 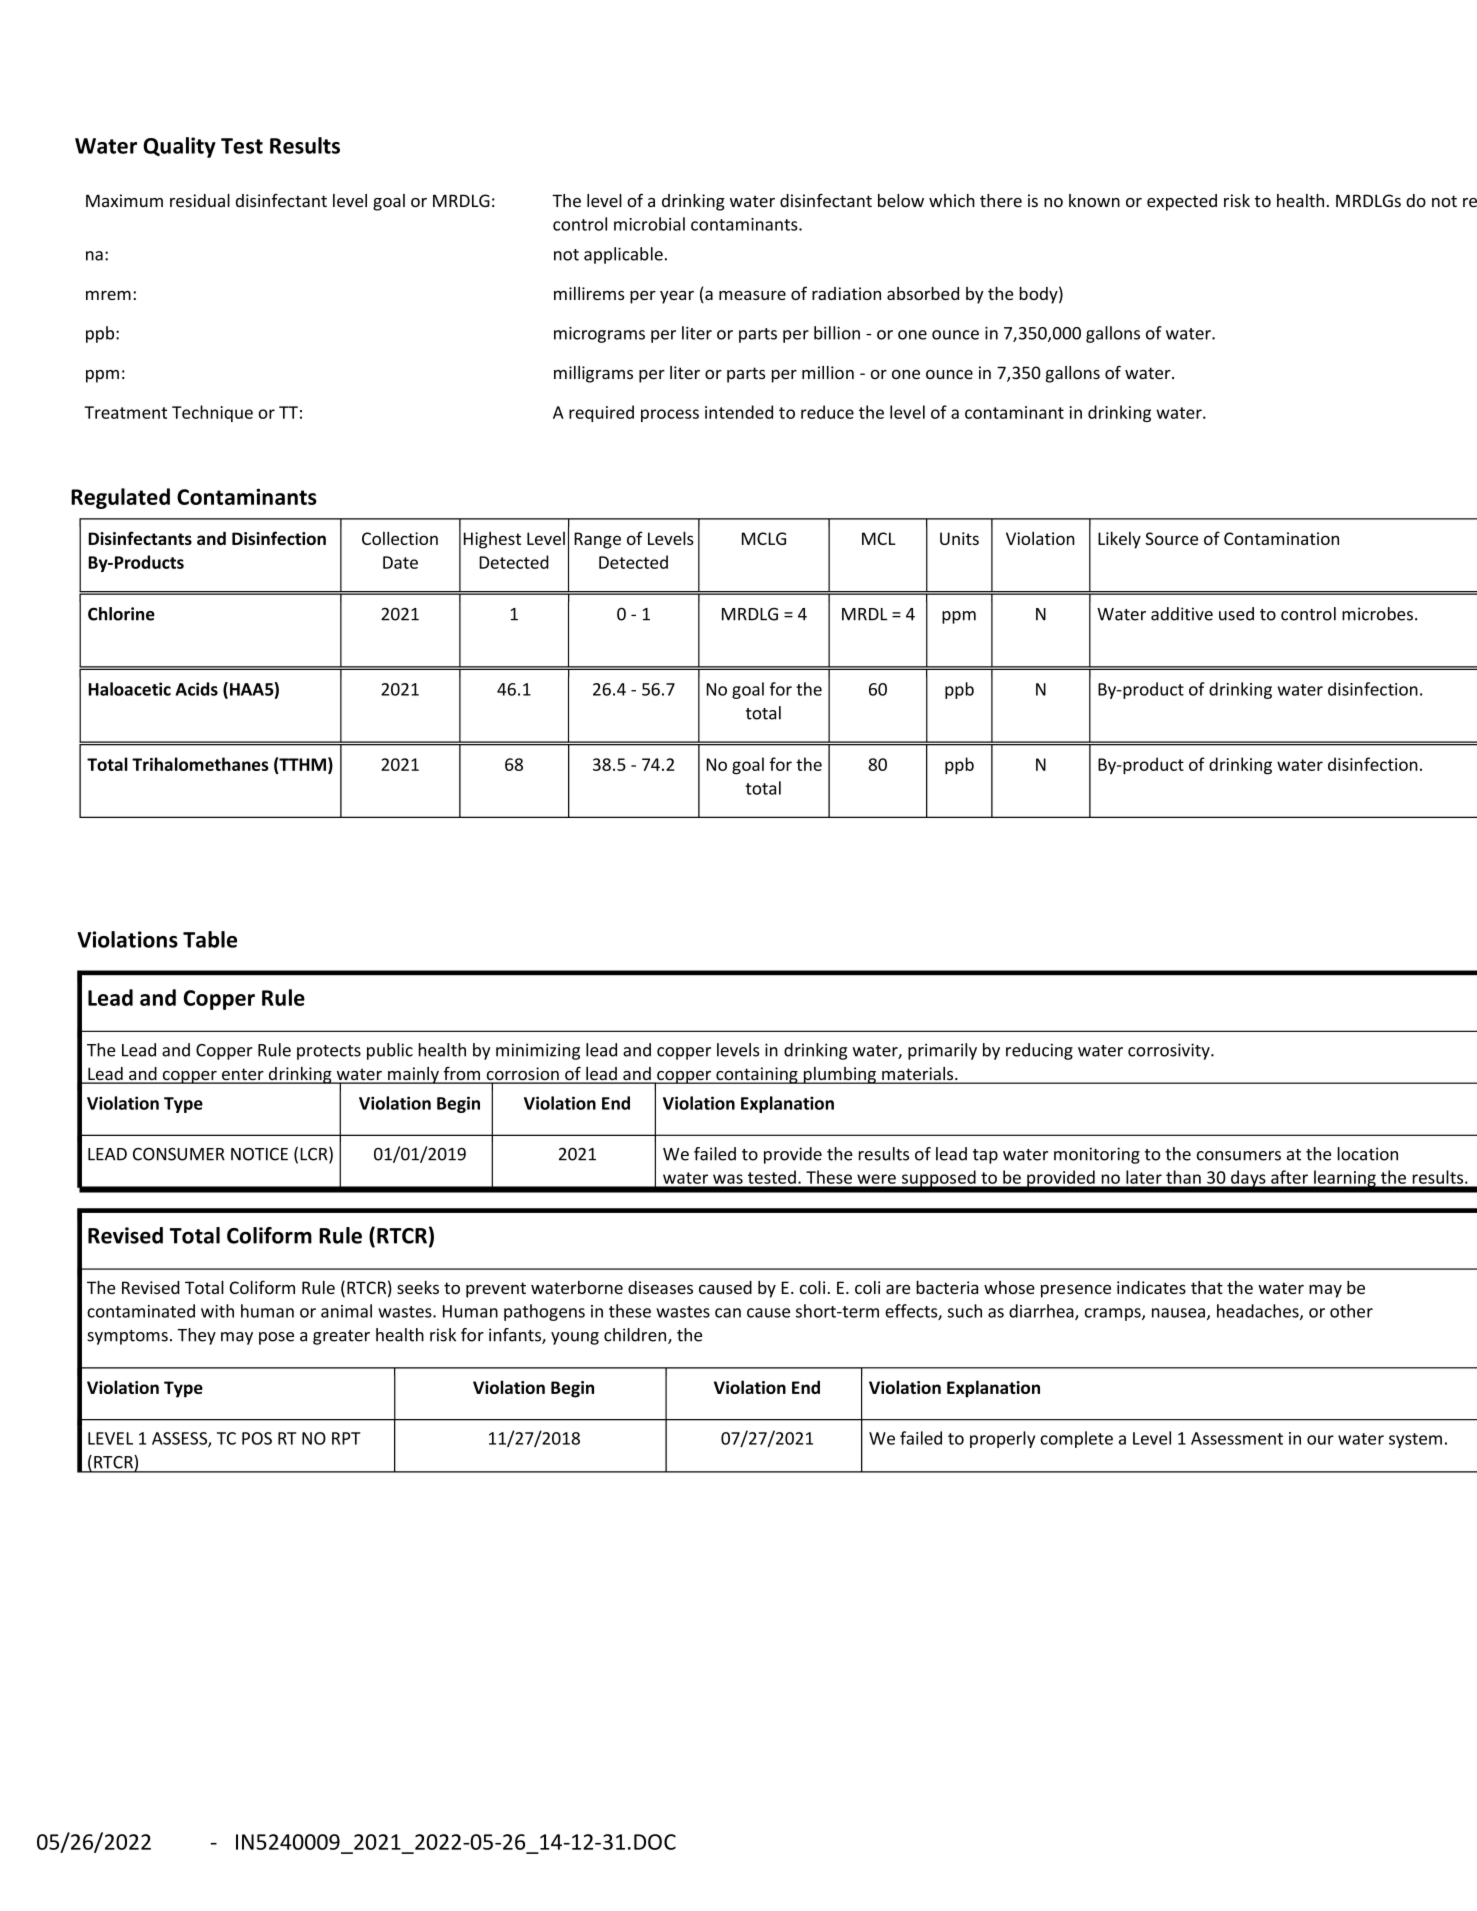 What do you see at coordinates (597, 540) in the image?
I see `Range` at bounding box center [597, 540].
